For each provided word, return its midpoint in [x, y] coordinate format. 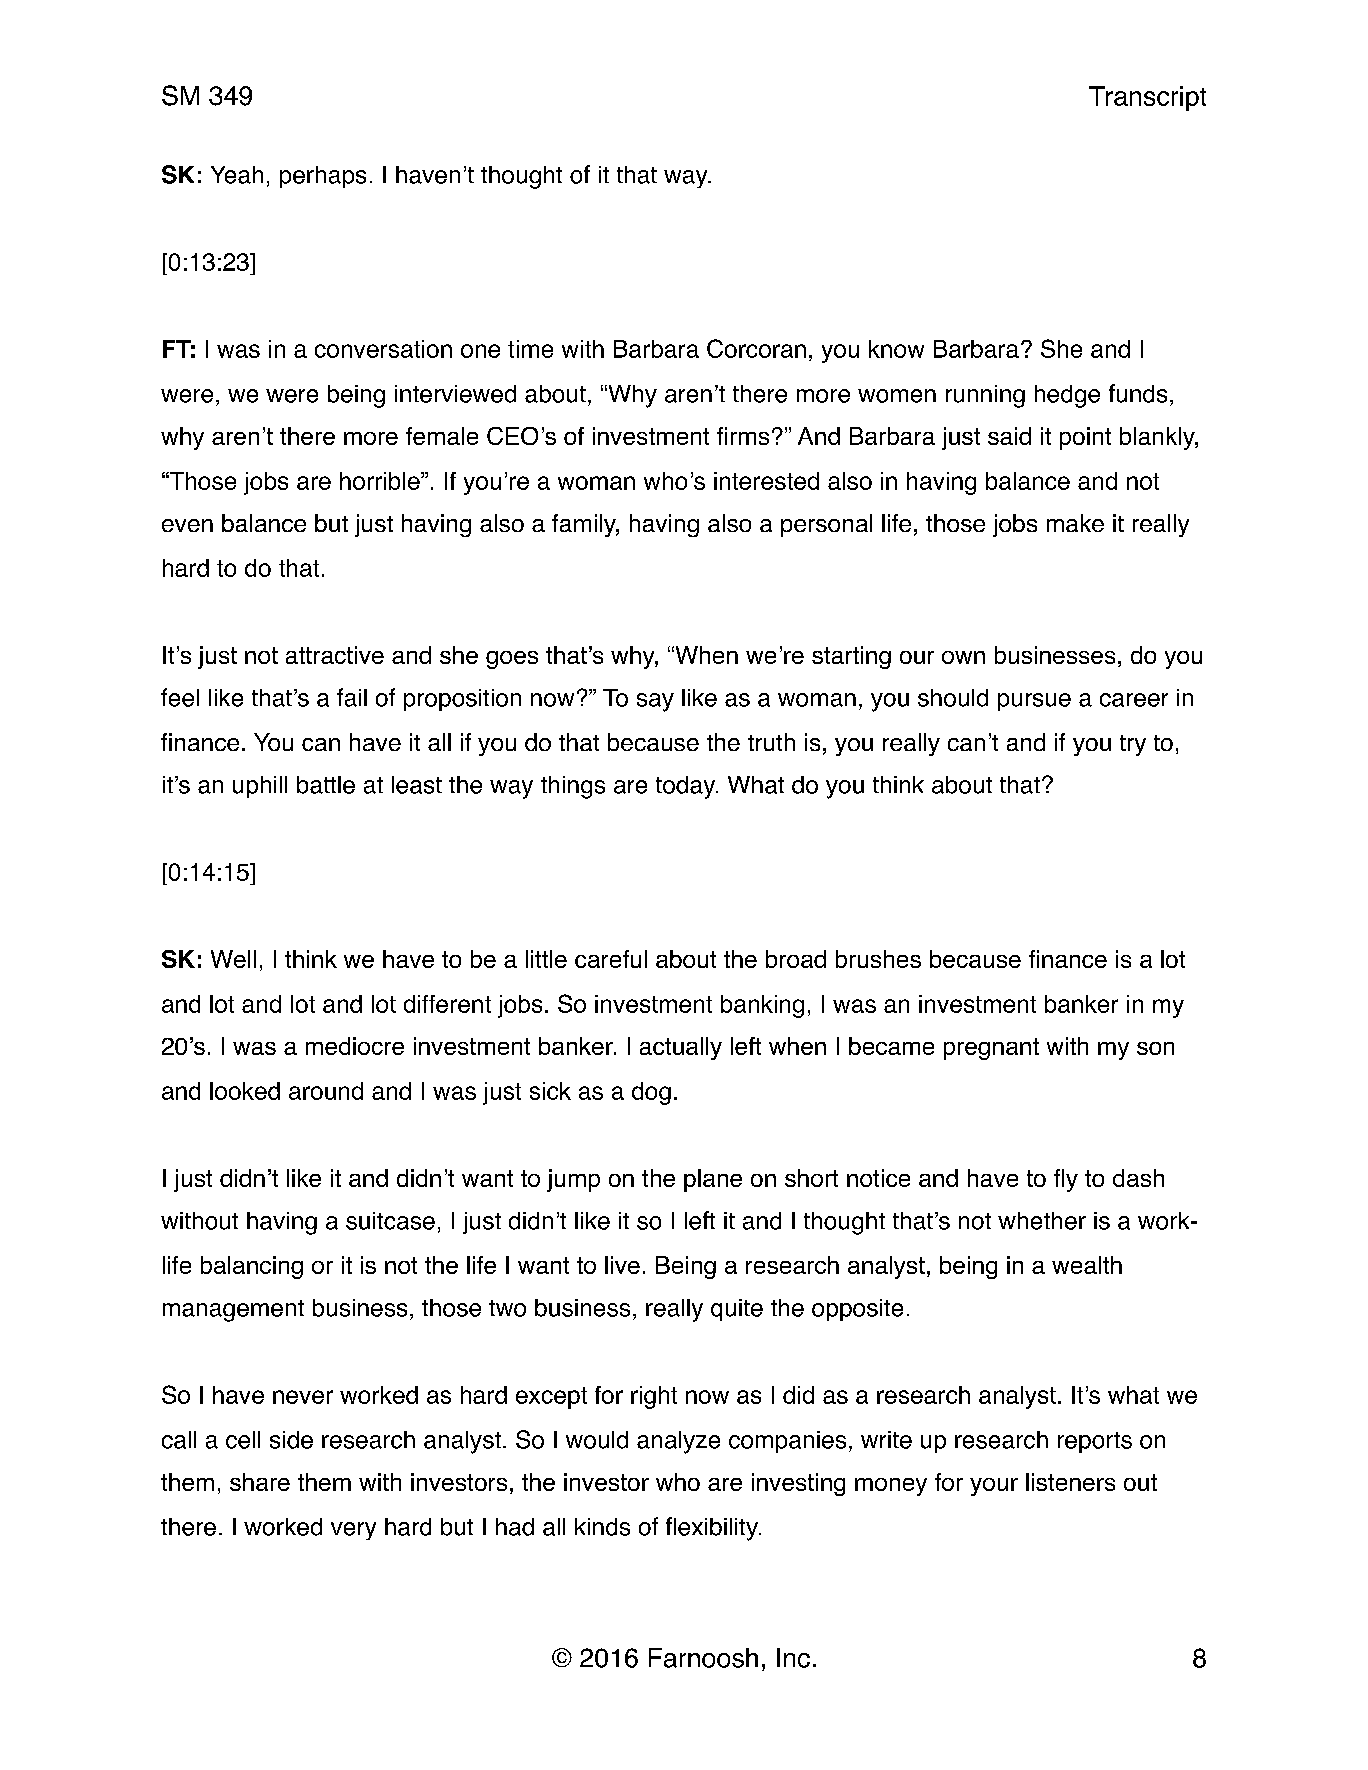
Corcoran [756, 348]
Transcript [1147, 98]
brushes [878, 959]
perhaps [323, 177]
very [353, 1531]
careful [611, 959]
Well [233, 959]
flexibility [713, 1529]
